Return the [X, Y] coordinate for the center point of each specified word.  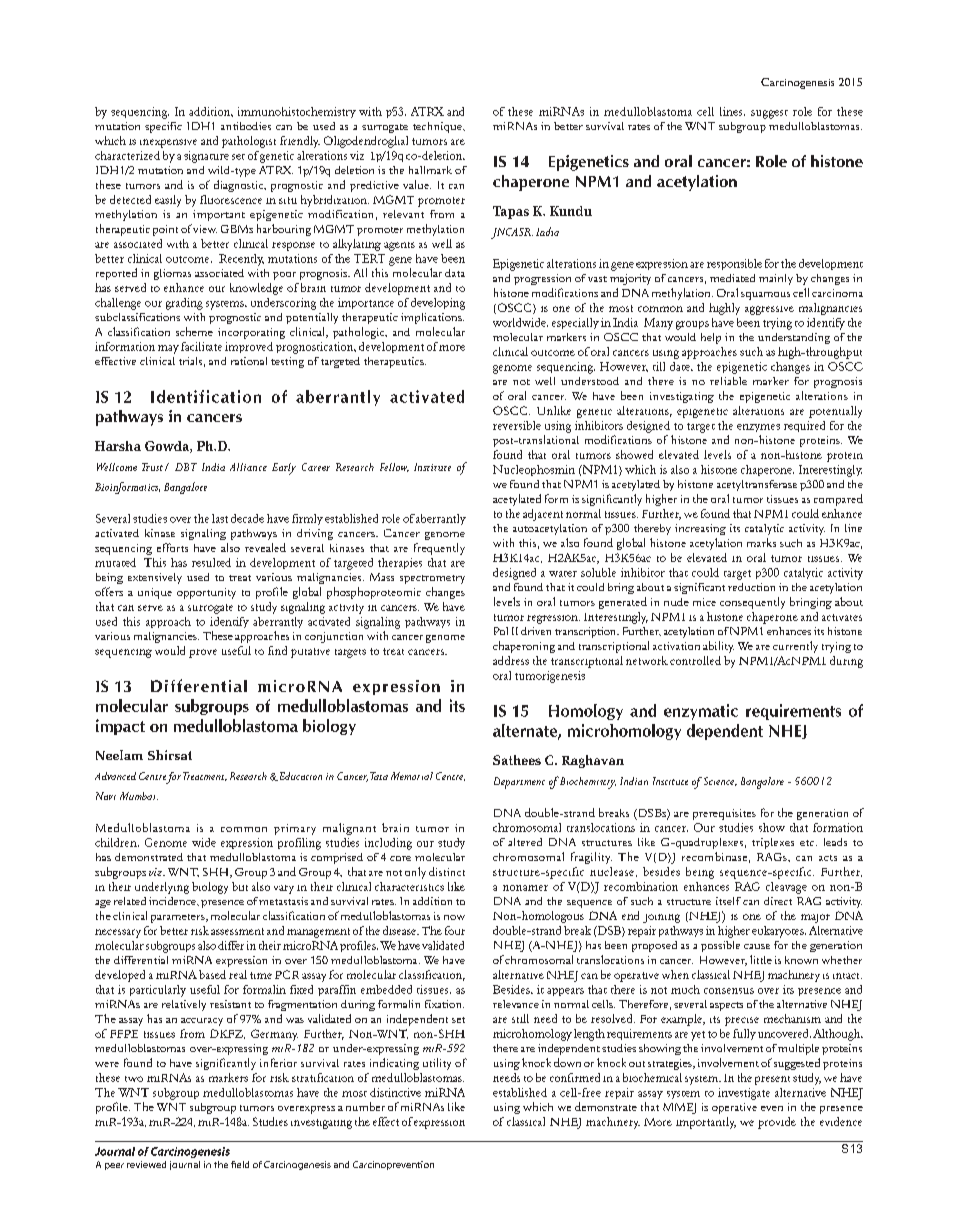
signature [206, 157]
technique [438, 127]
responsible [734, 264]
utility [437, 1064]
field [240, 1164]
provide [777, 1123]
